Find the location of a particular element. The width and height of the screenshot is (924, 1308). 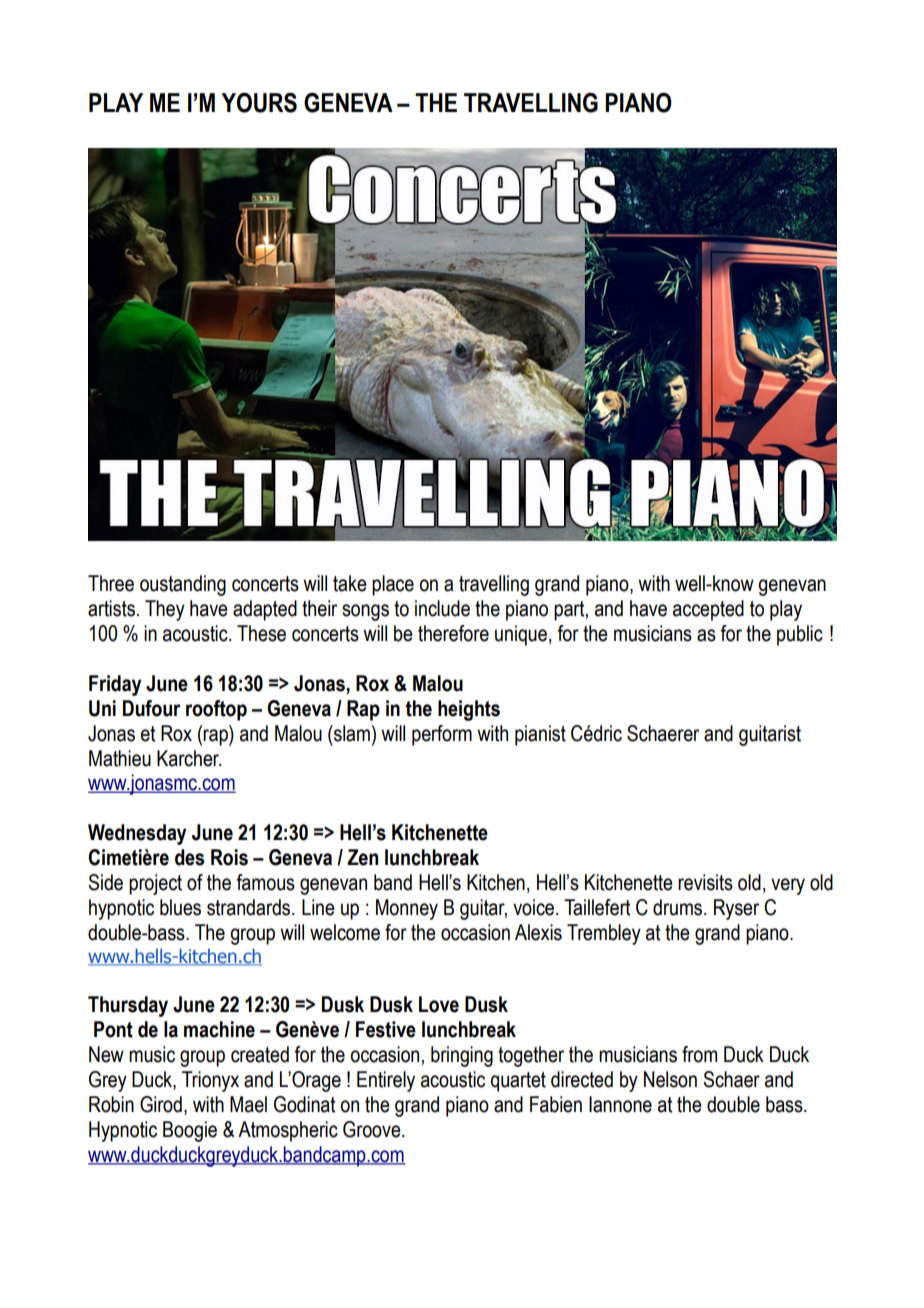

revisits is located at coordinates (705, 882).
